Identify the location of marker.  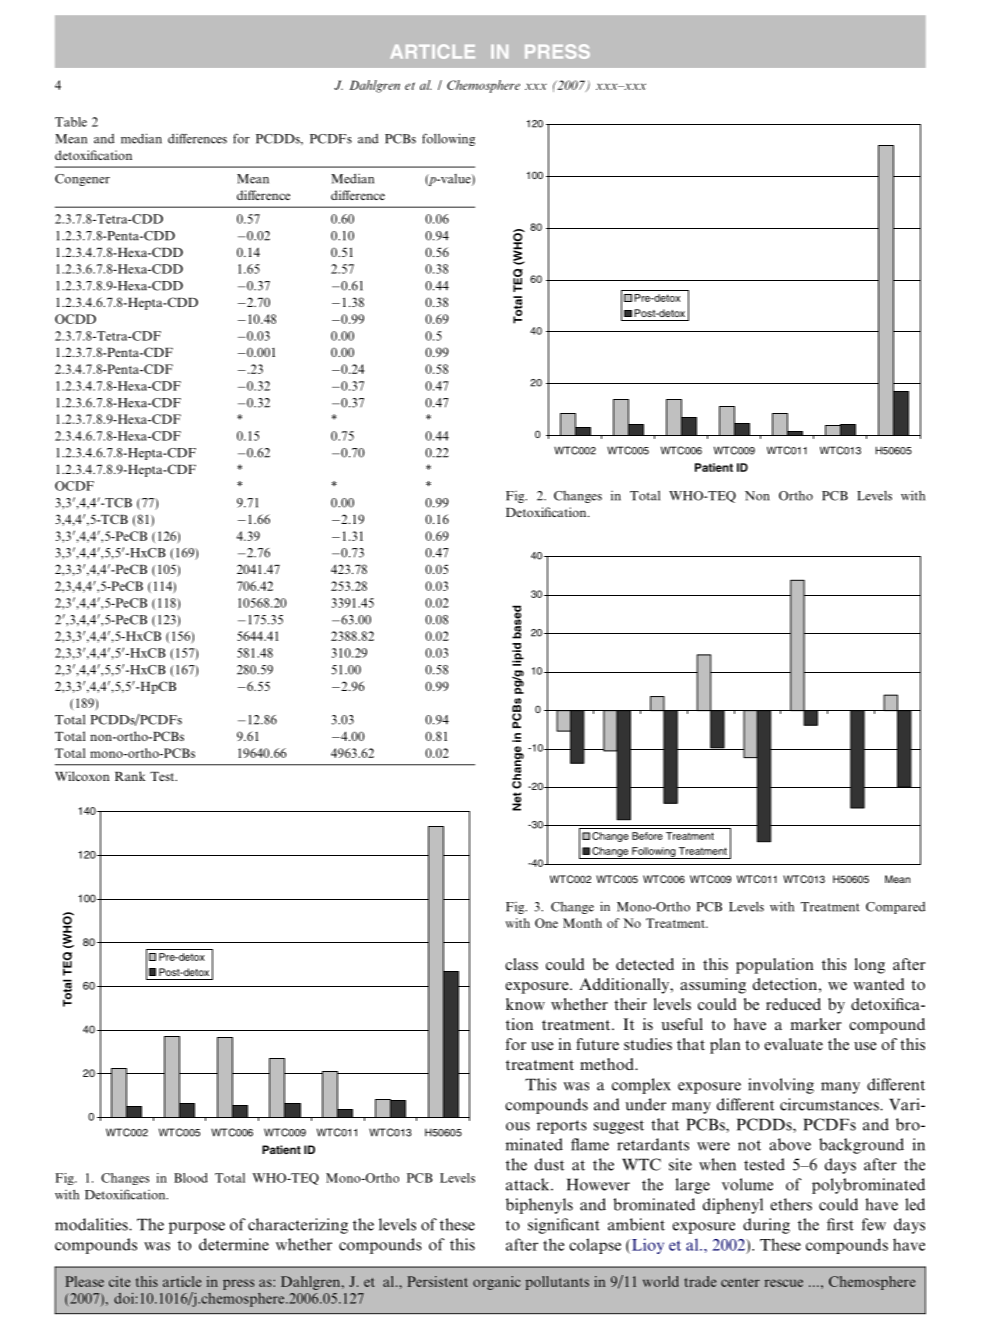
(816, 1024).
